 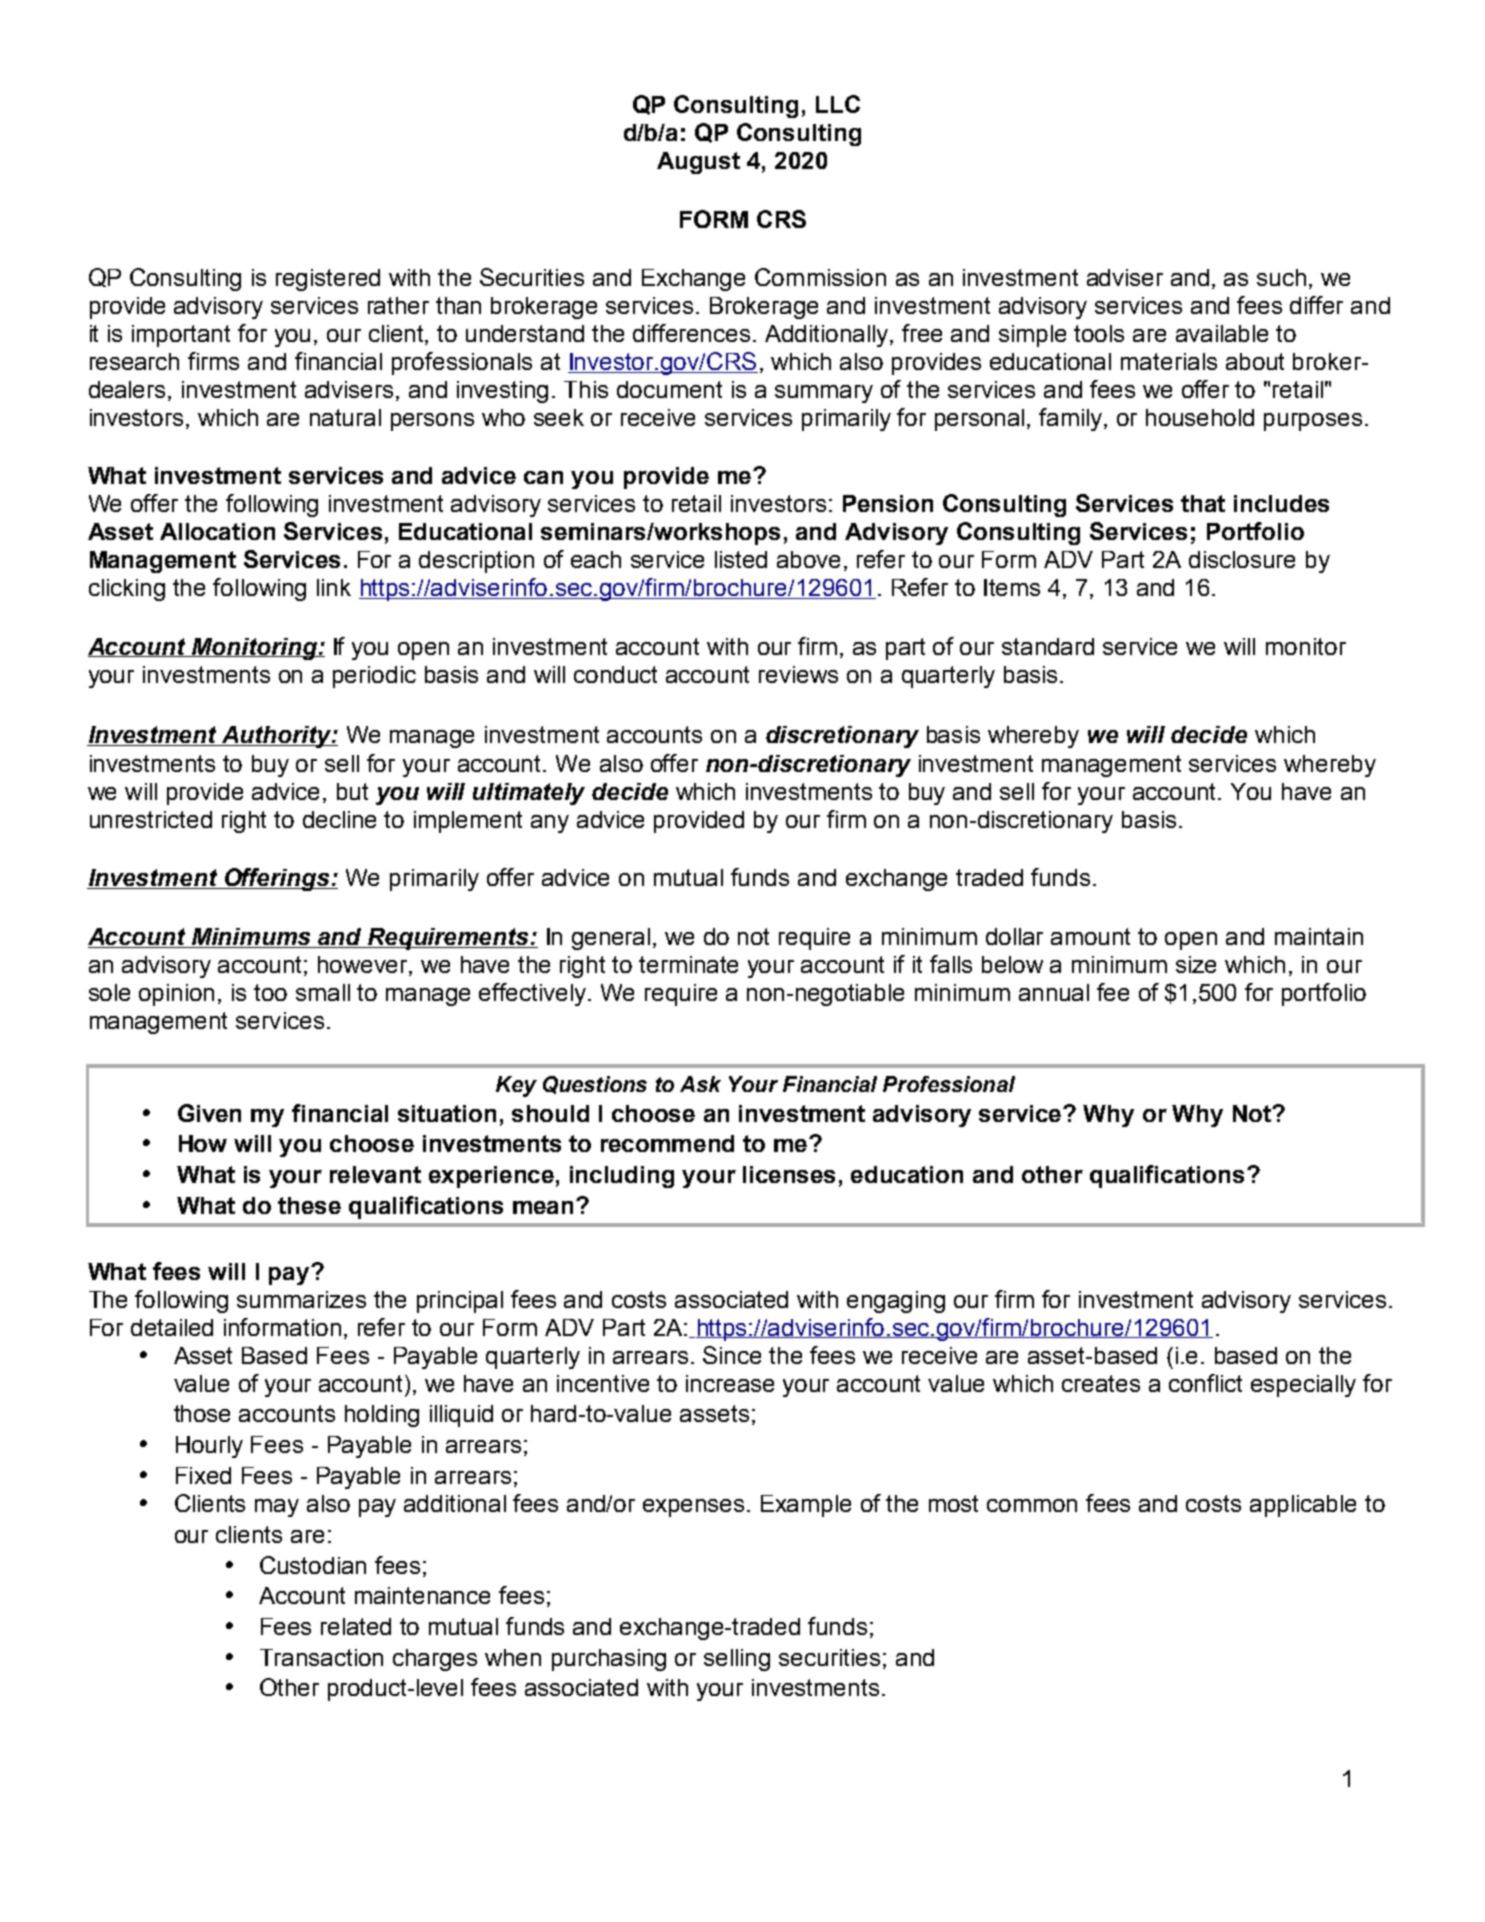 What do you see at coordinates (313, 1565) in the screenshot?
I see `Custodian` at bounding box center [313, 1565].
